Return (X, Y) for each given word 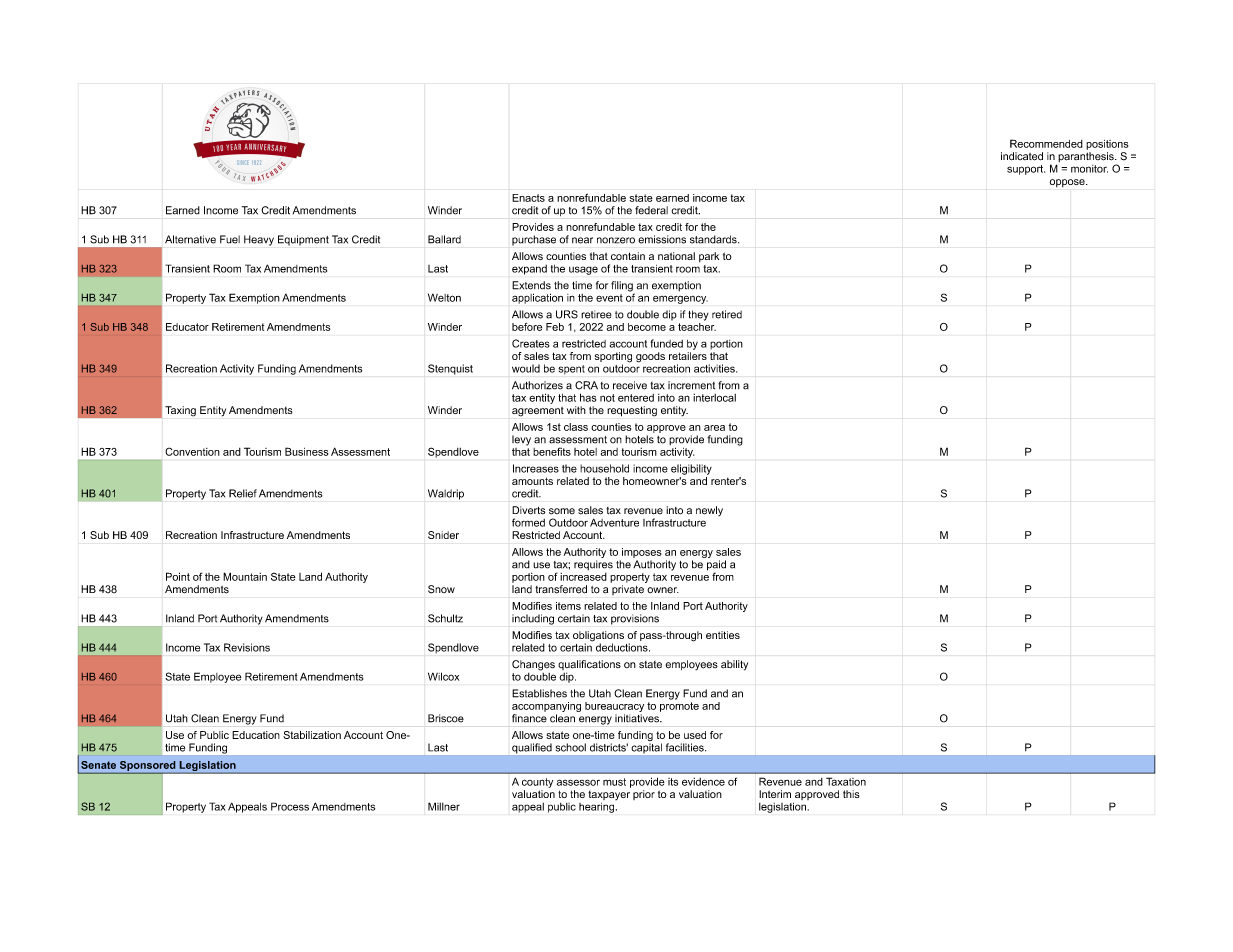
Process (290, 806)
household (604, 468)
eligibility (691, 469)
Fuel (230, 239)
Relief (243, 493)
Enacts (528, 198)
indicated (1022, 156)
